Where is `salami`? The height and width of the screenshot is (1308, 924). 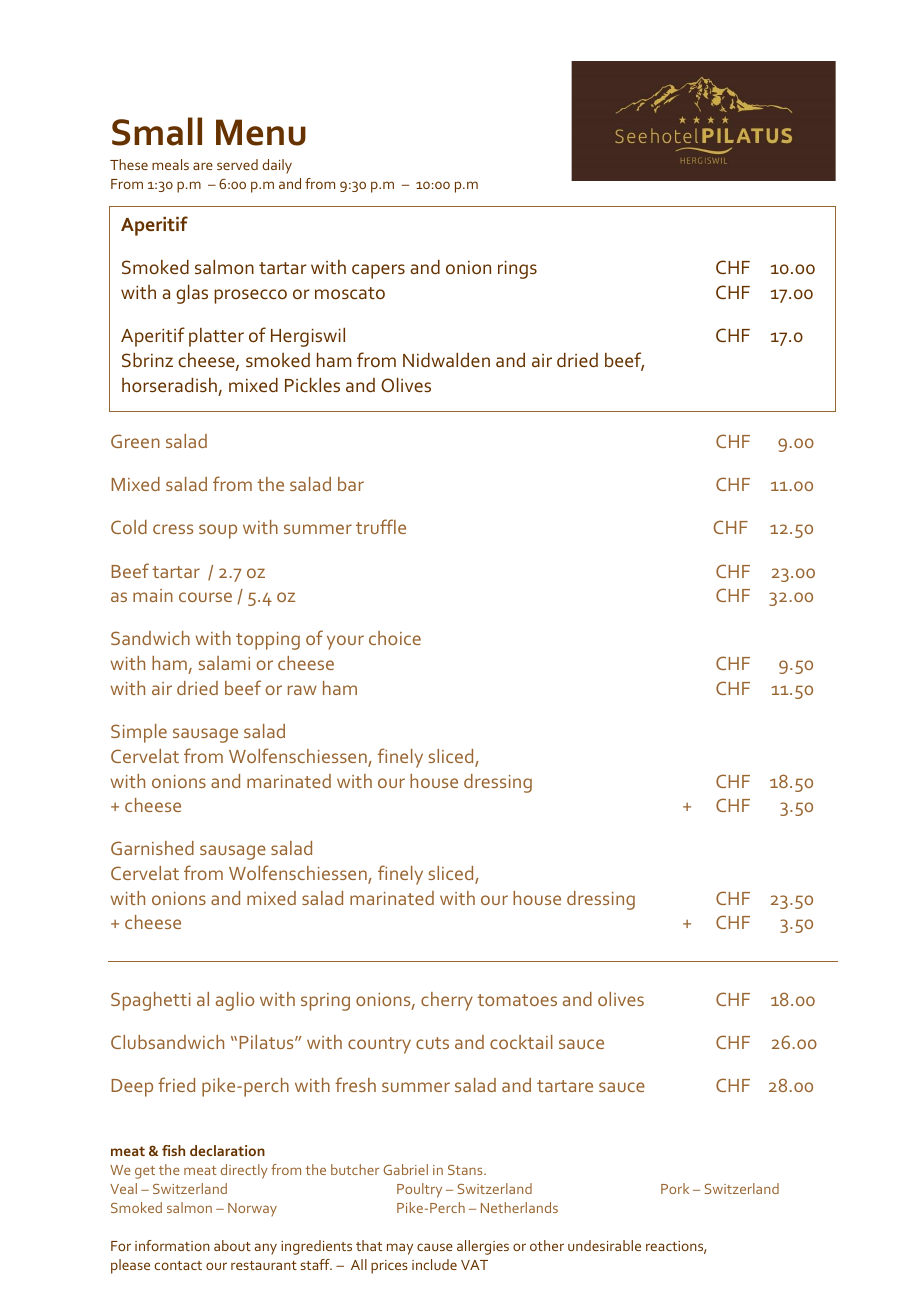 salami is located at coordinates (224, 663).
